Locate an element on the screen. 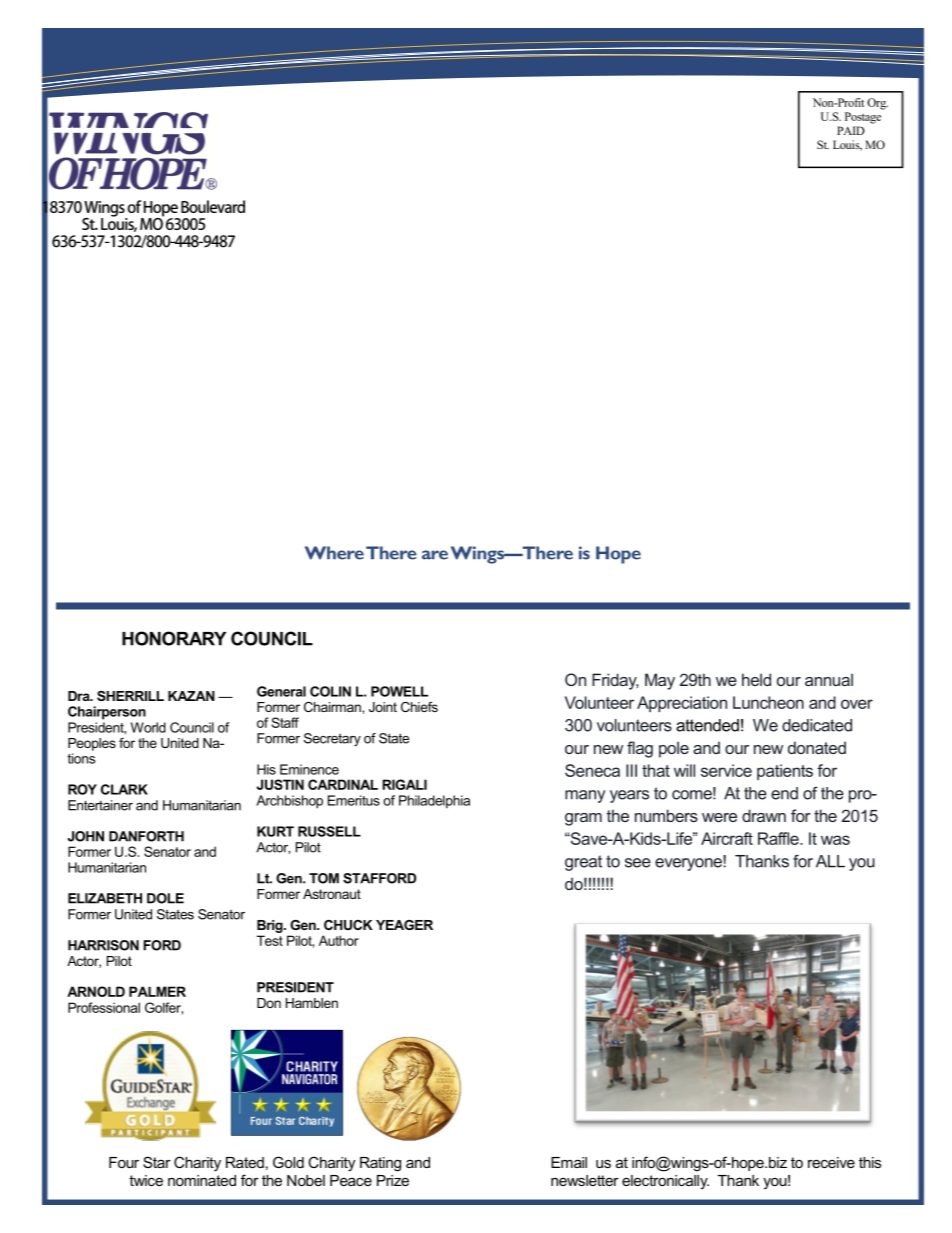  Star is located at coordinates (157, 1162).
